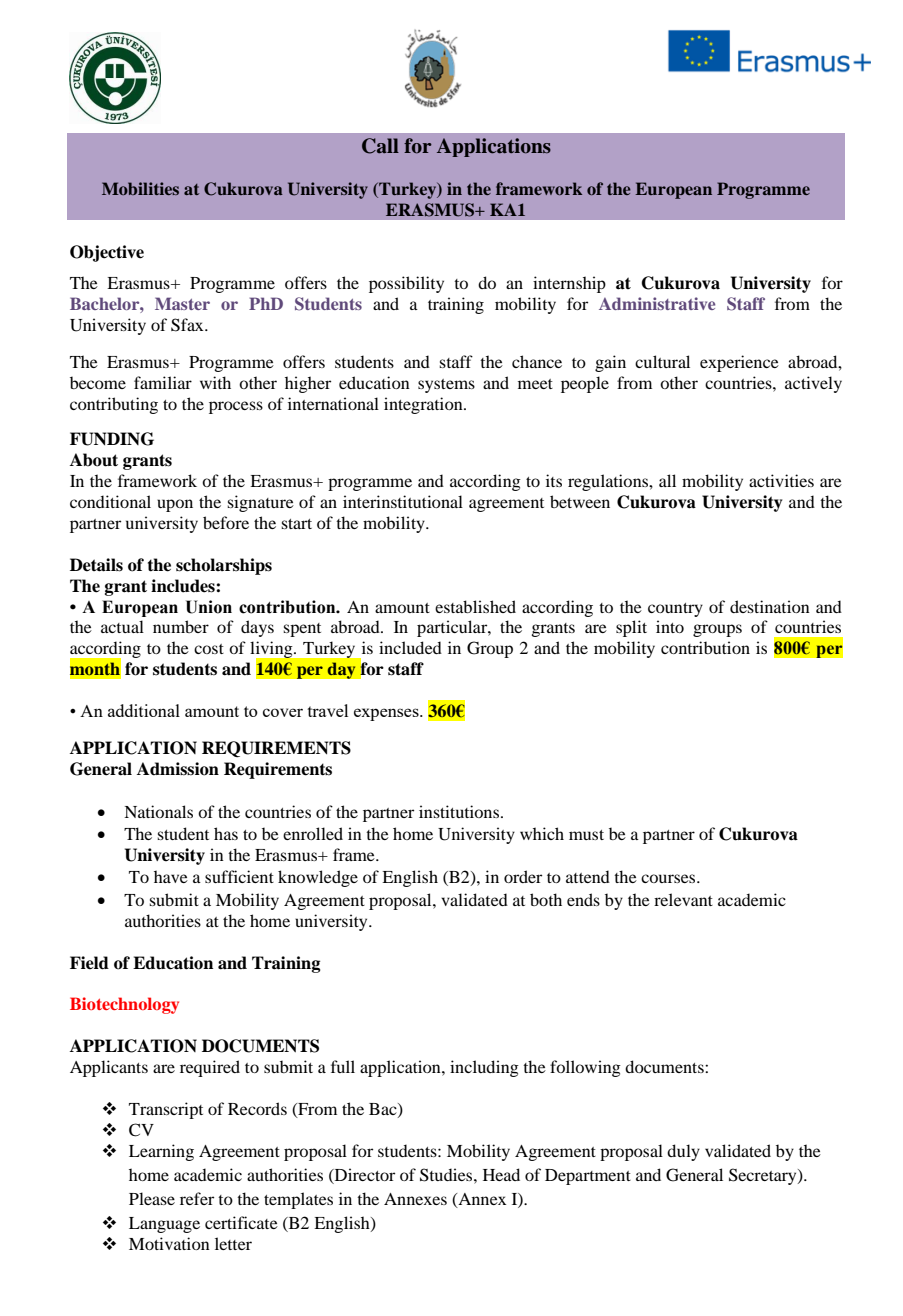  Describe the element at coordinates (523, 876) in the screenshot. I see `order` at that location.
